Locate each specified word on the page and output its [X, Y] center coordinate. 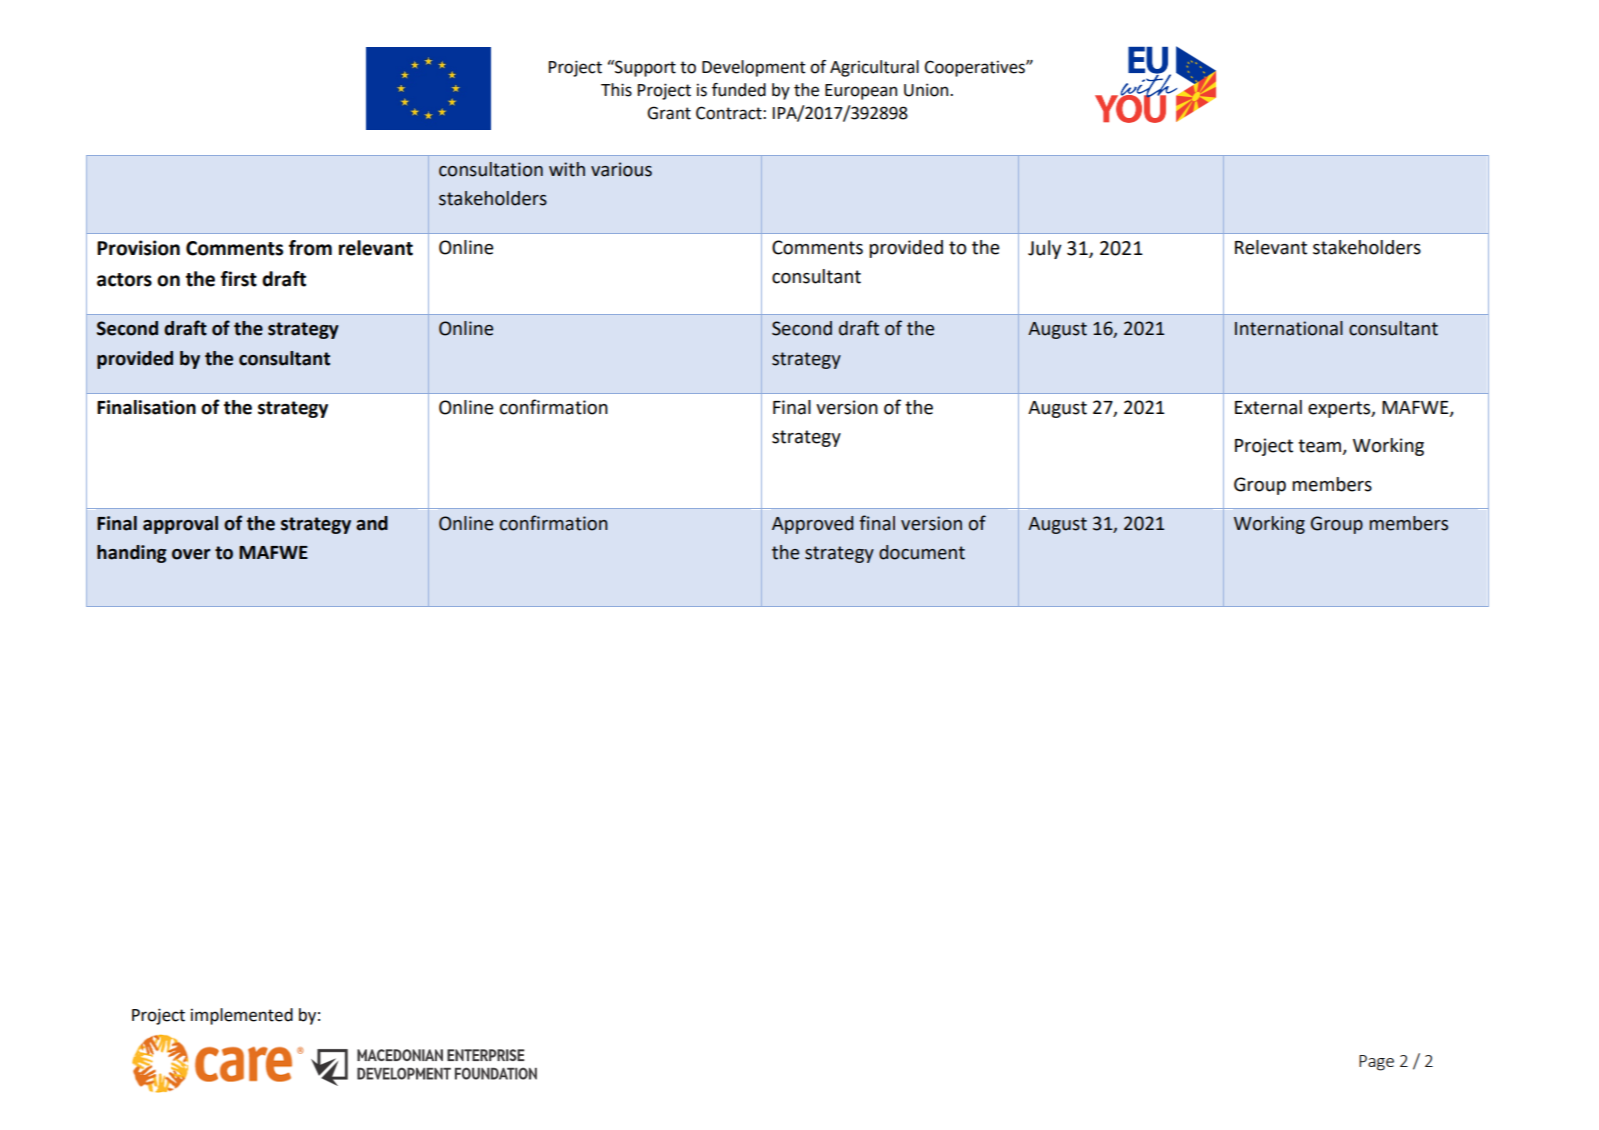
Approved [813, 525]
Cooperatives [975, 68]
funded [739, 90]
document [922, 552]
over [191, 554]
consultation [491, 169]
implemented [242, 1016]
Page [1376, 1063]
